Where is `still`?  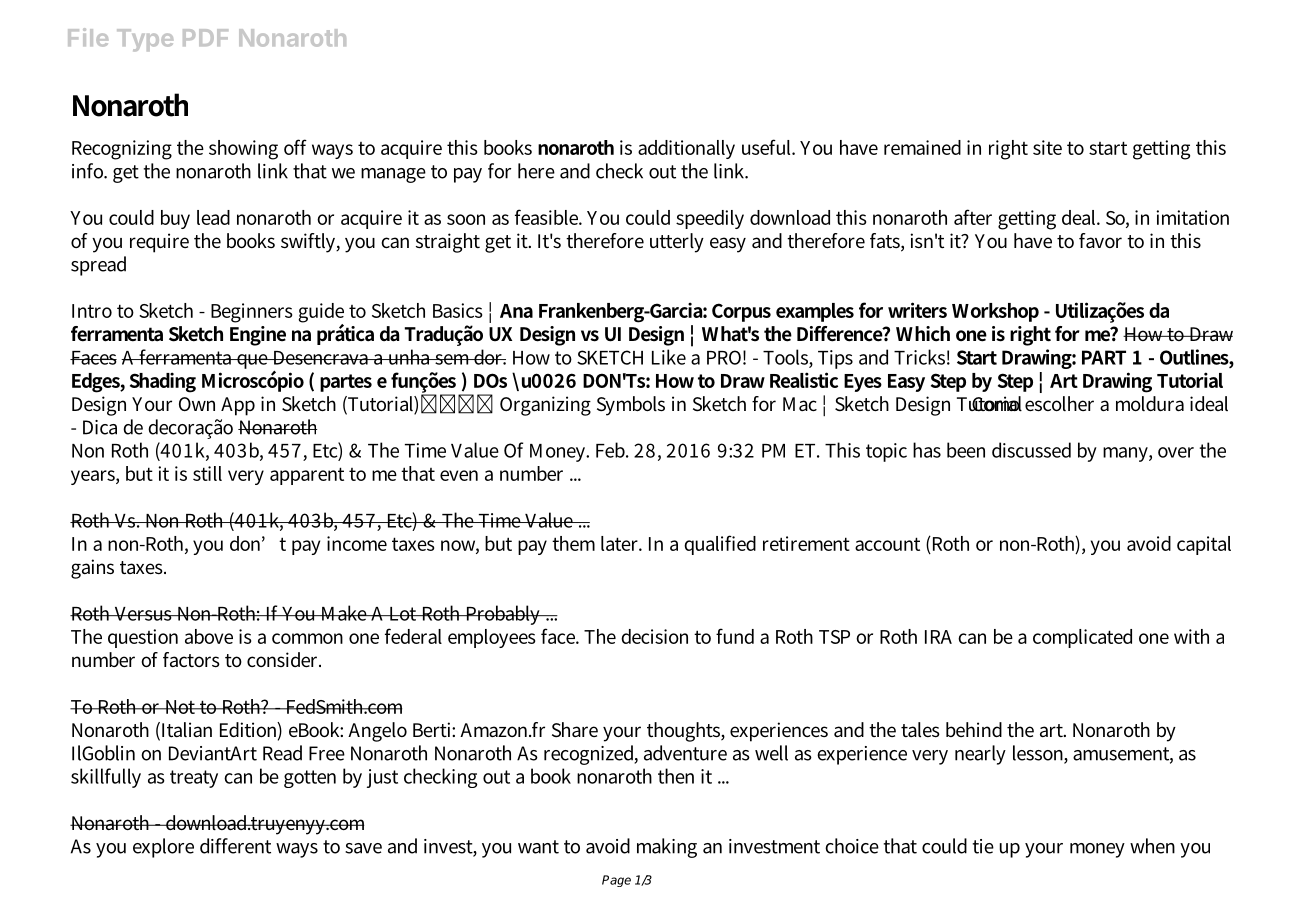 still is located at coordinates (207, 473).
